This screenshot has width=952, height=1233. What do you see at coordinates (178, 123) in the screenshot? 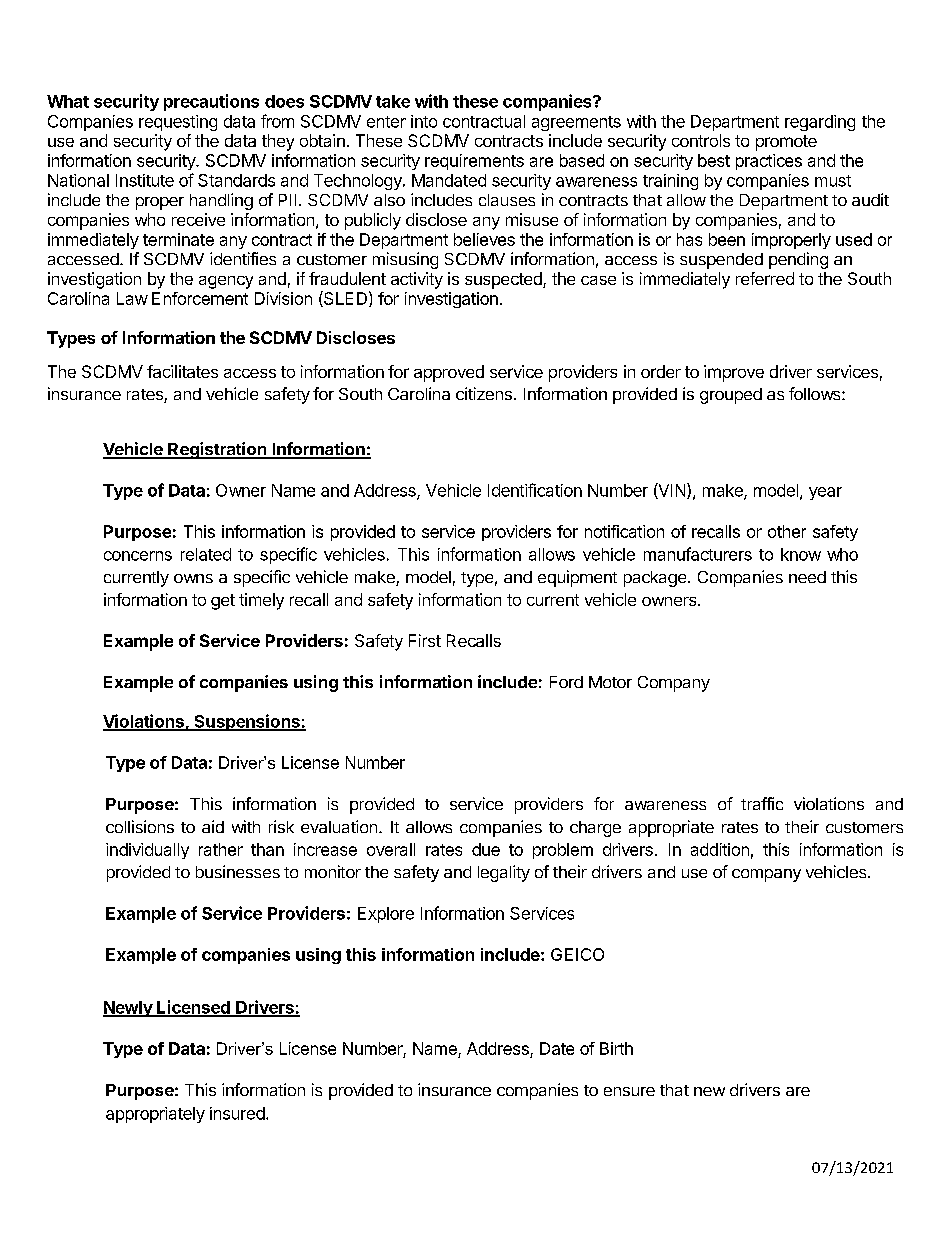
I see `requesting` at bounding box center [178, 123].
